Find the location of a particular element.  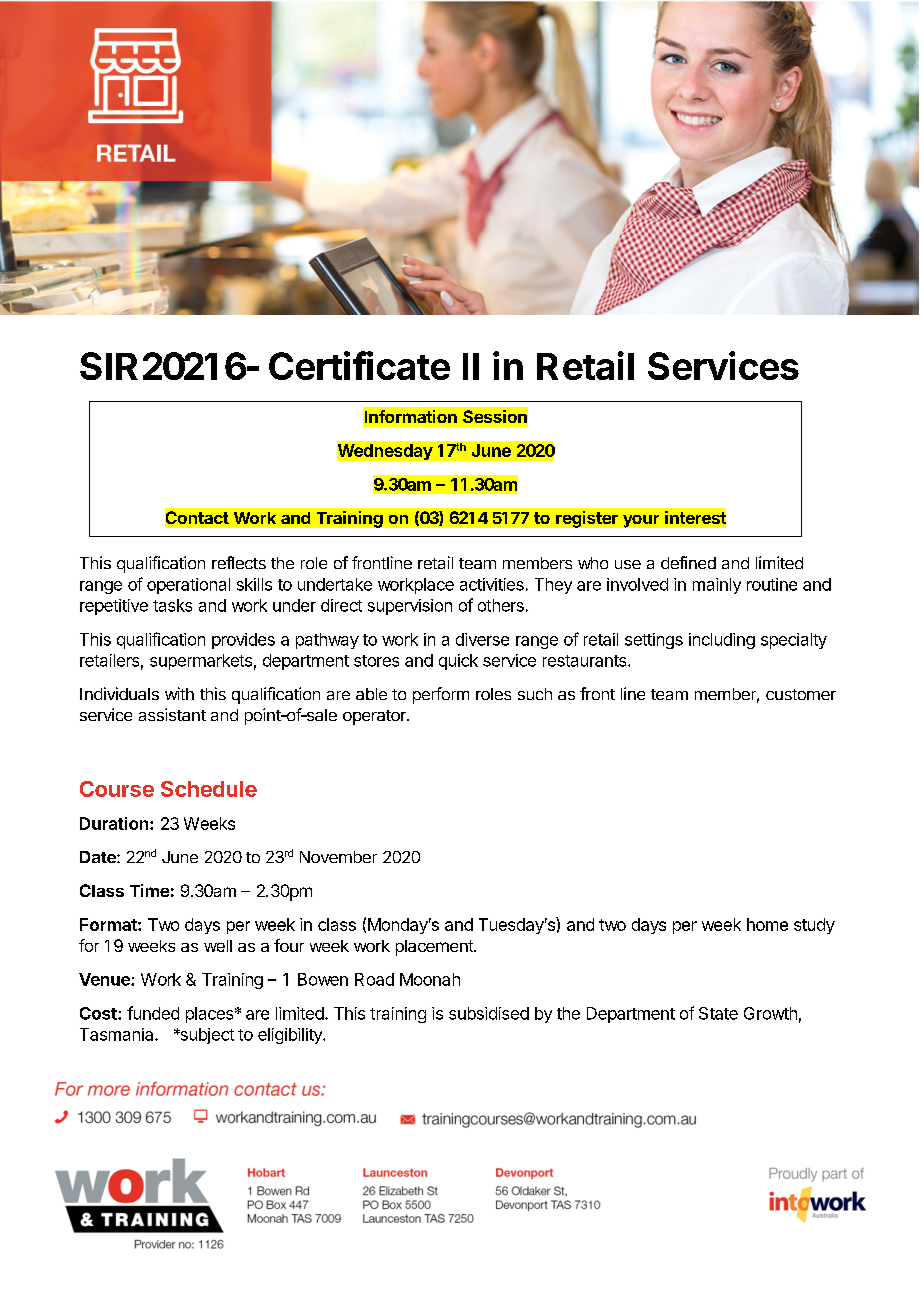

reflects is located at coordinates (239, 562).
